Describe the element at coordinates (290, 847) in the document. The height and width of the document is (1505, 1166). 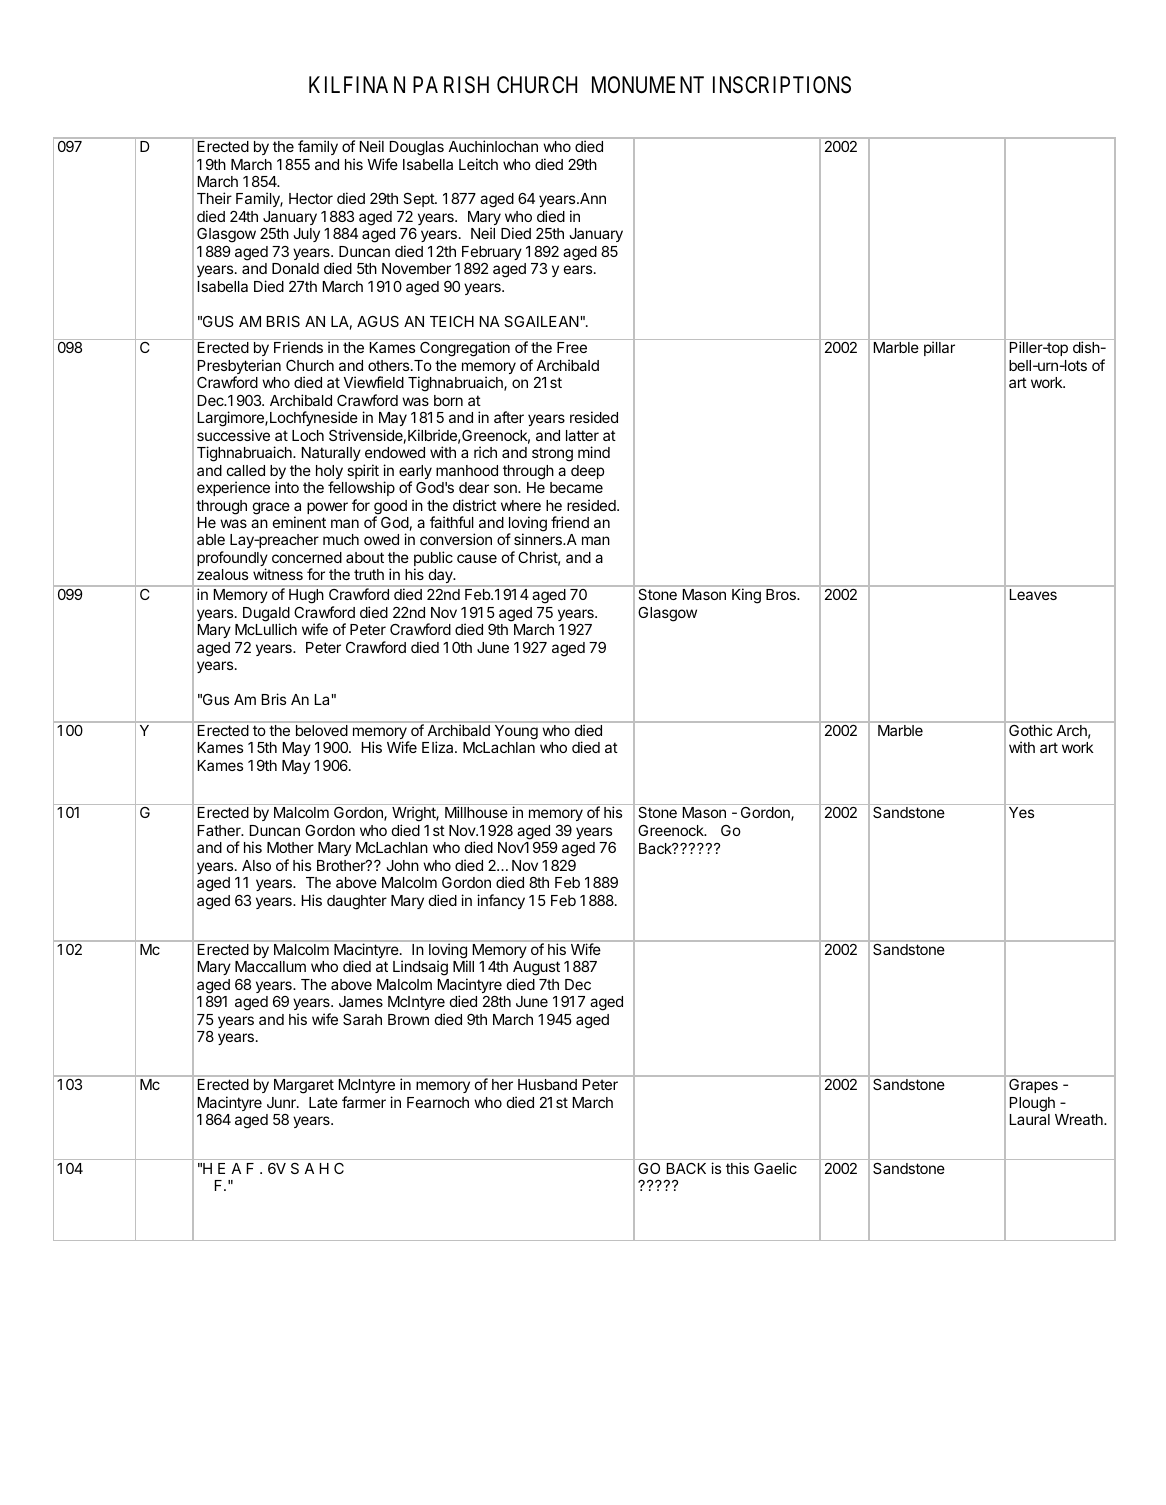
I see `Mother` at that location.
